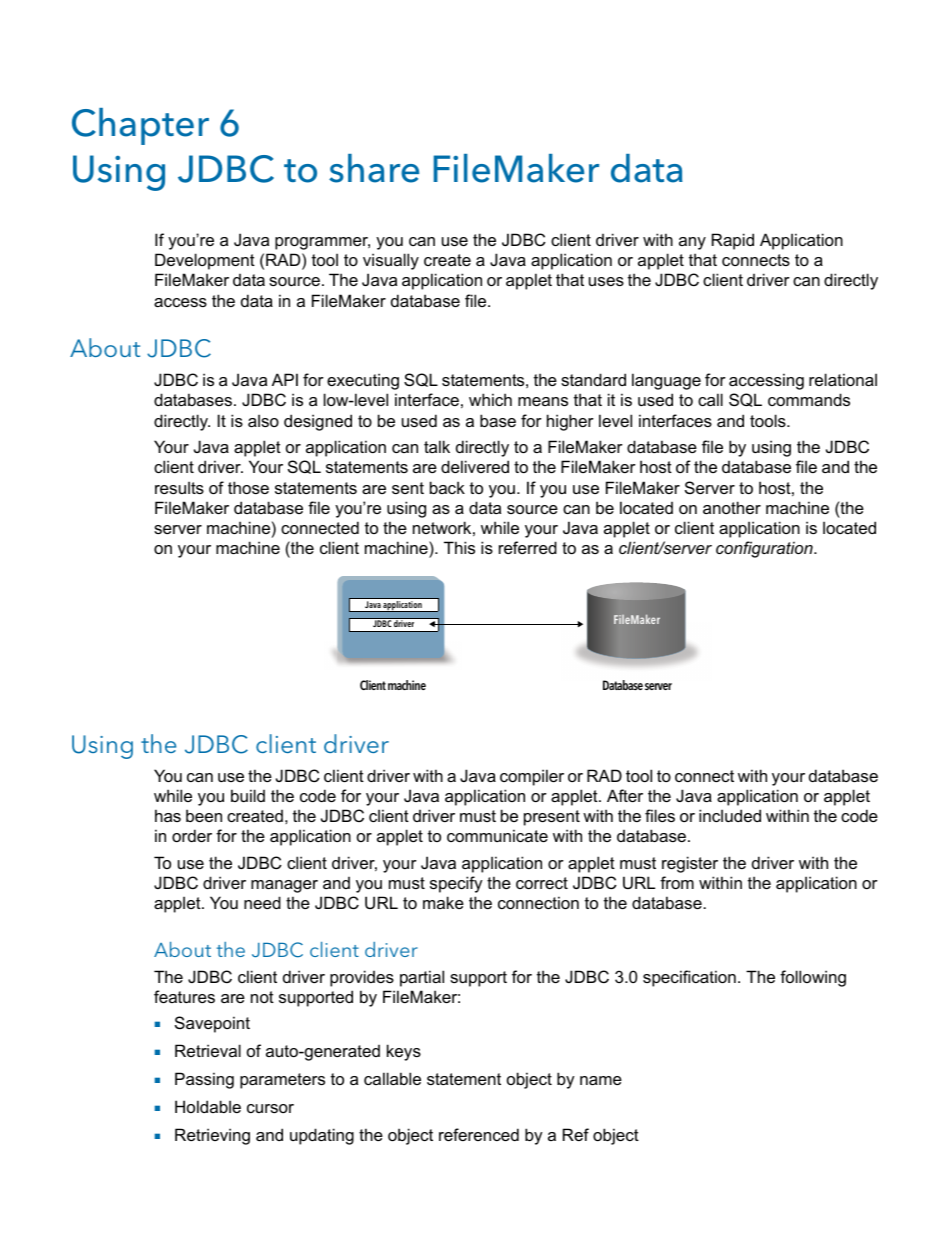  I want to click on share, so click(374, 168).
